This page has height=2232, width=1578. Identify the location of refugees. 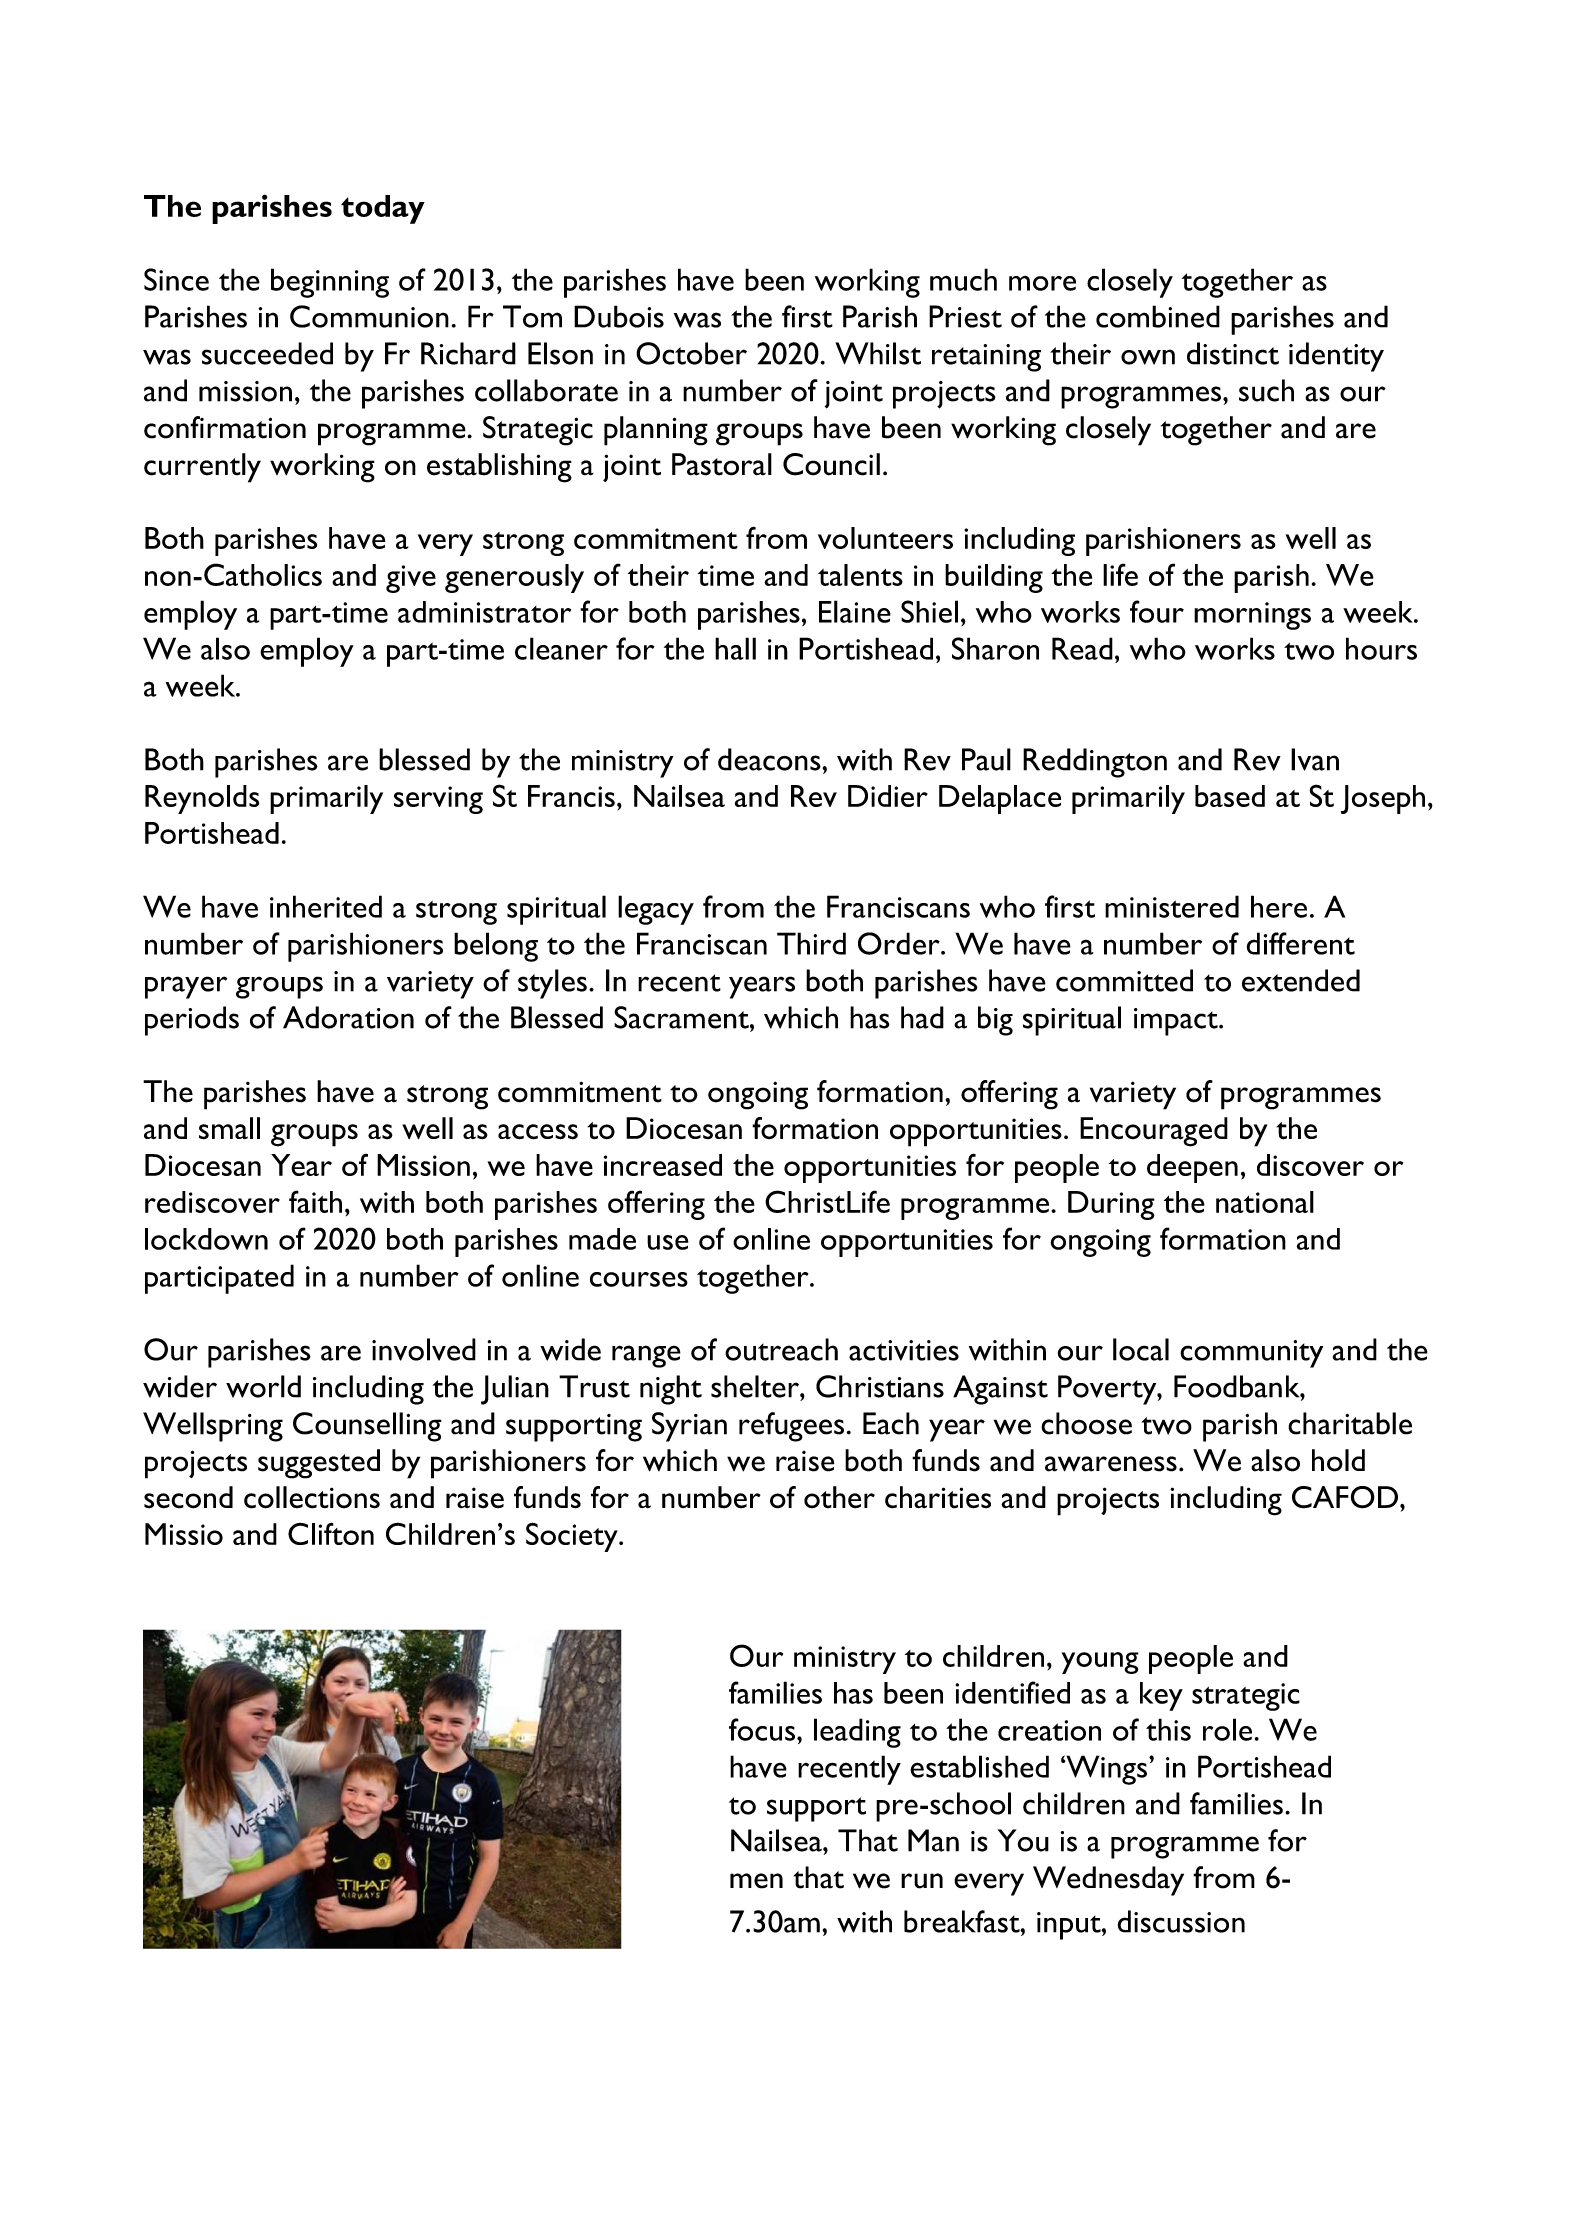
(791, 1427).
